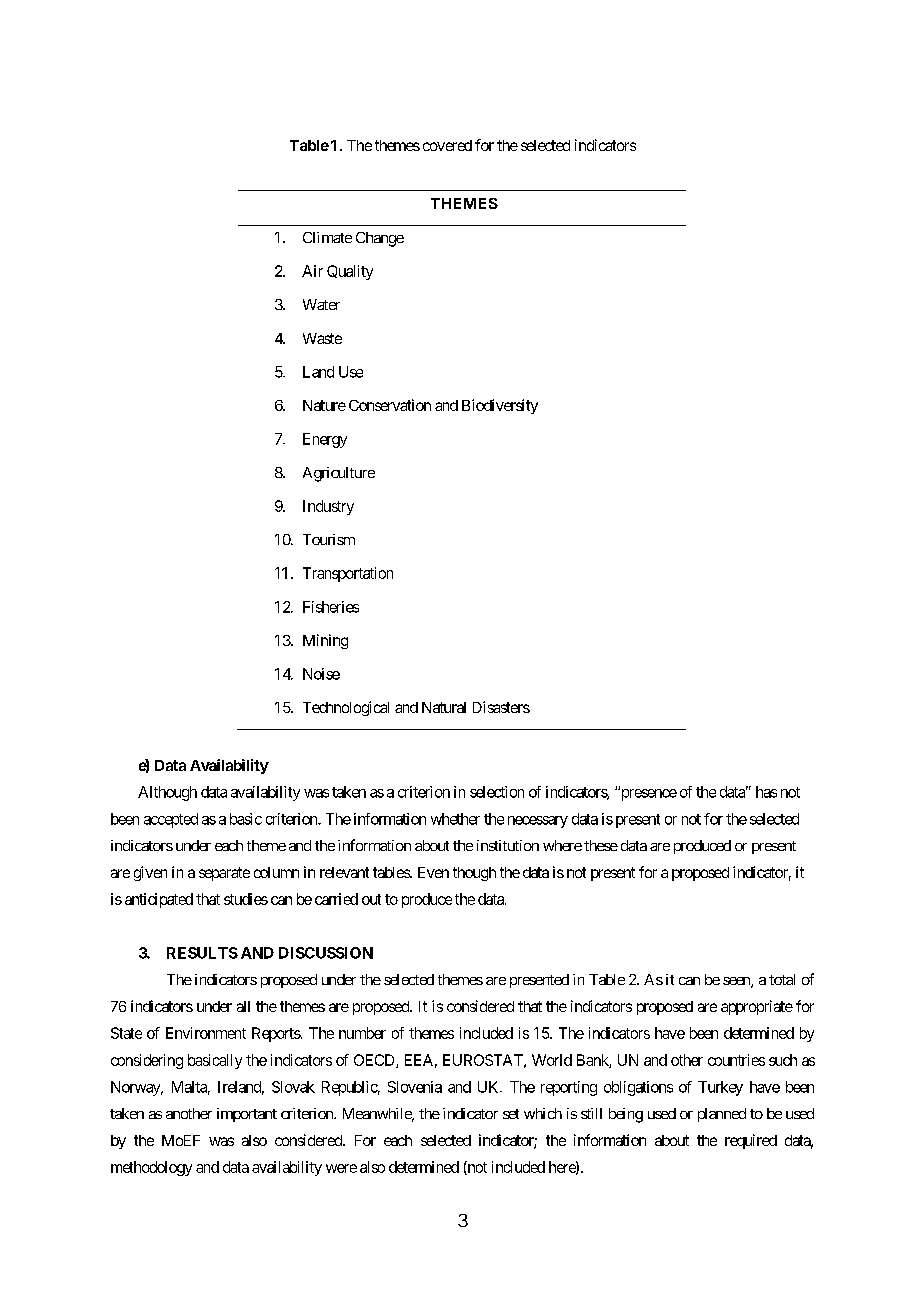 The width and height of the screenshot is (924, 1308). Describe the element at coordinates (171, 820) in the screenshot. I see `accepted` at that location.
